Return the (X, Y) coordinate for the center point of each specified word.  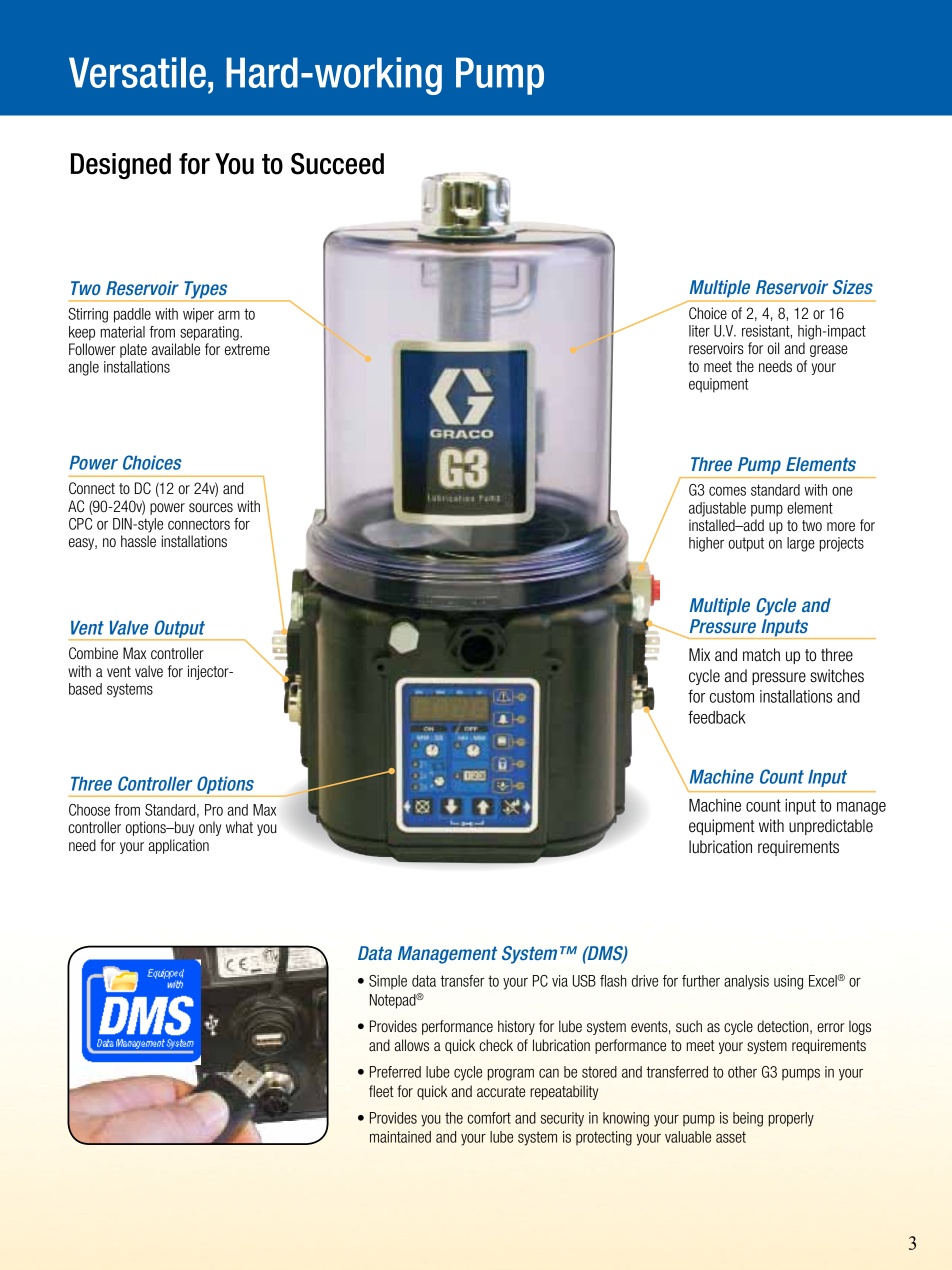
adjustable (717, 509)
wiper (198, 315)
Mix (699, 654)
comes (727, 491)
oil (773, 348)
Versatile (137, 72)
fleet (381, 1091)
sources (211, 507)
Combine (93, 653)
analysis (746, 982)
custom (732, 696)
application (179, 846)
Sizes (853, 287)
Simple (388, 982)
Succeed (337, 164)
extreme (247, 349)
